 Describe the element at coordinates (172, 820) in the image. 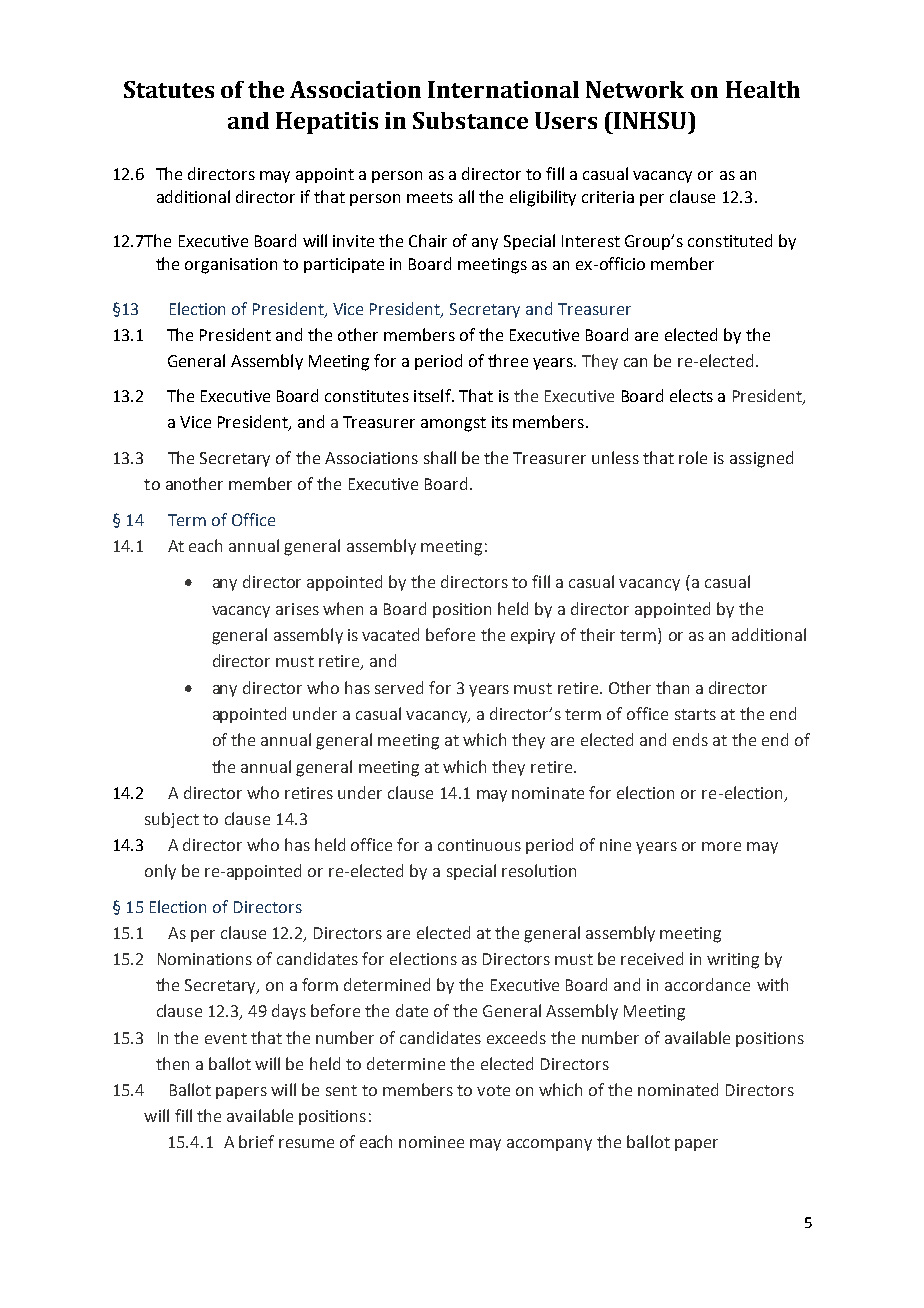

I see `subject` at that location.
